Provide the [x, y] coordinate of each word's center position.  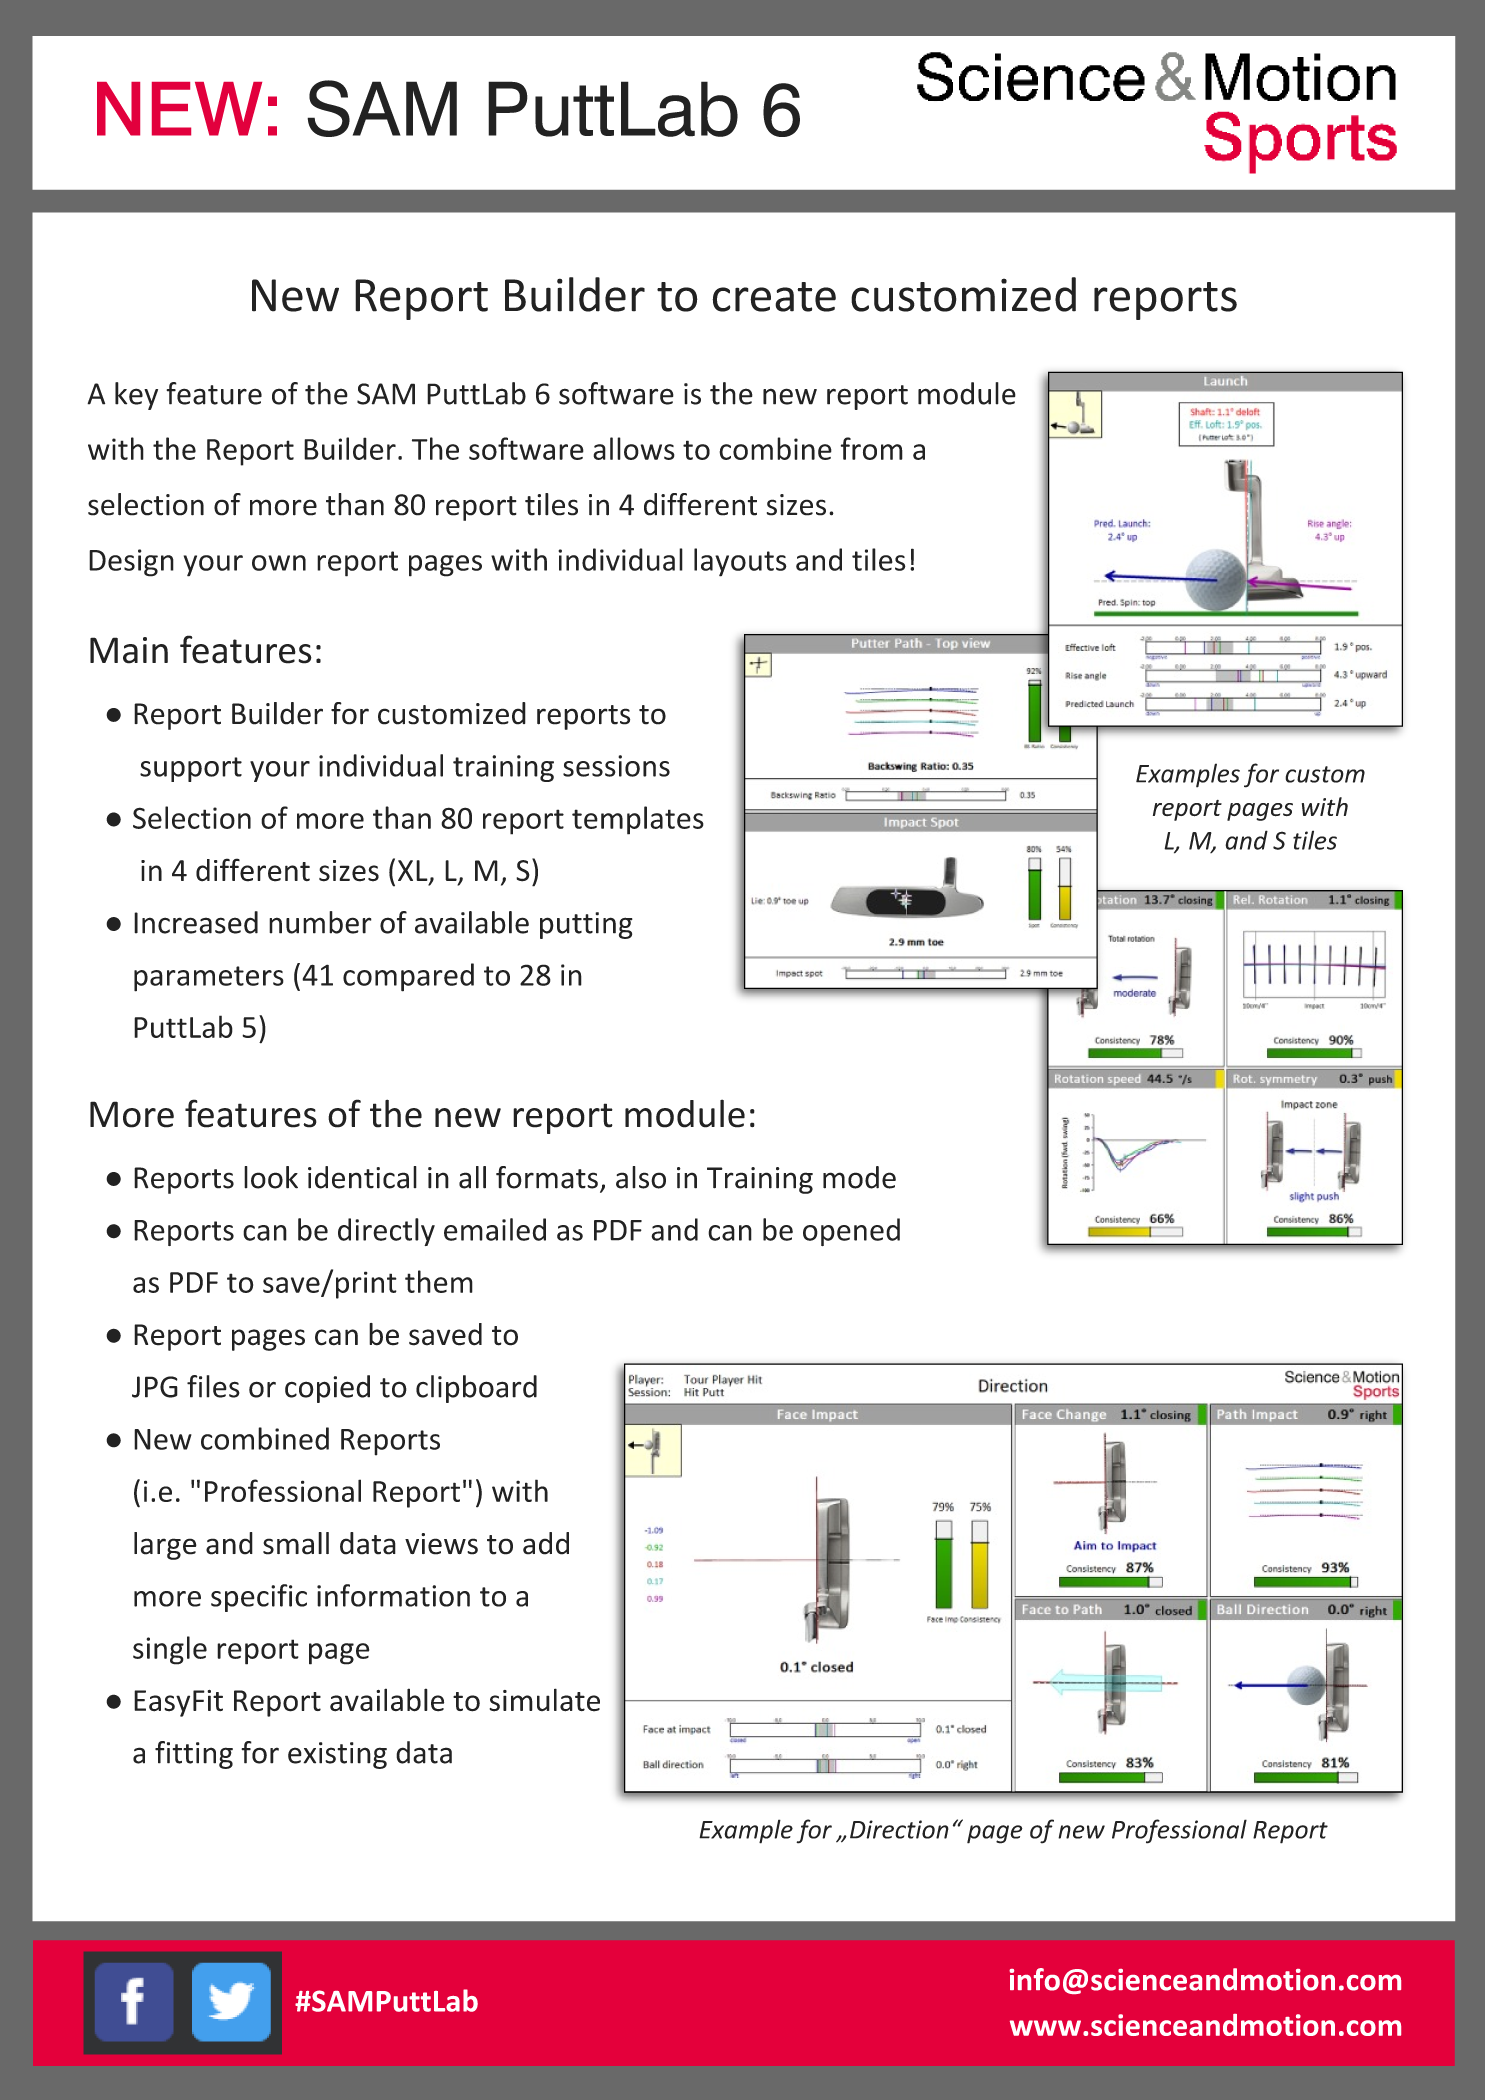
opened [851, 1232]
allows [634, 448]
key [136, 396]
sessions [616, 766]
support [191, 769]
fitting [194, 1755]
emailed [495, 1229]
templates [638, 820]
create [774, 297]
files [213, 1386]
